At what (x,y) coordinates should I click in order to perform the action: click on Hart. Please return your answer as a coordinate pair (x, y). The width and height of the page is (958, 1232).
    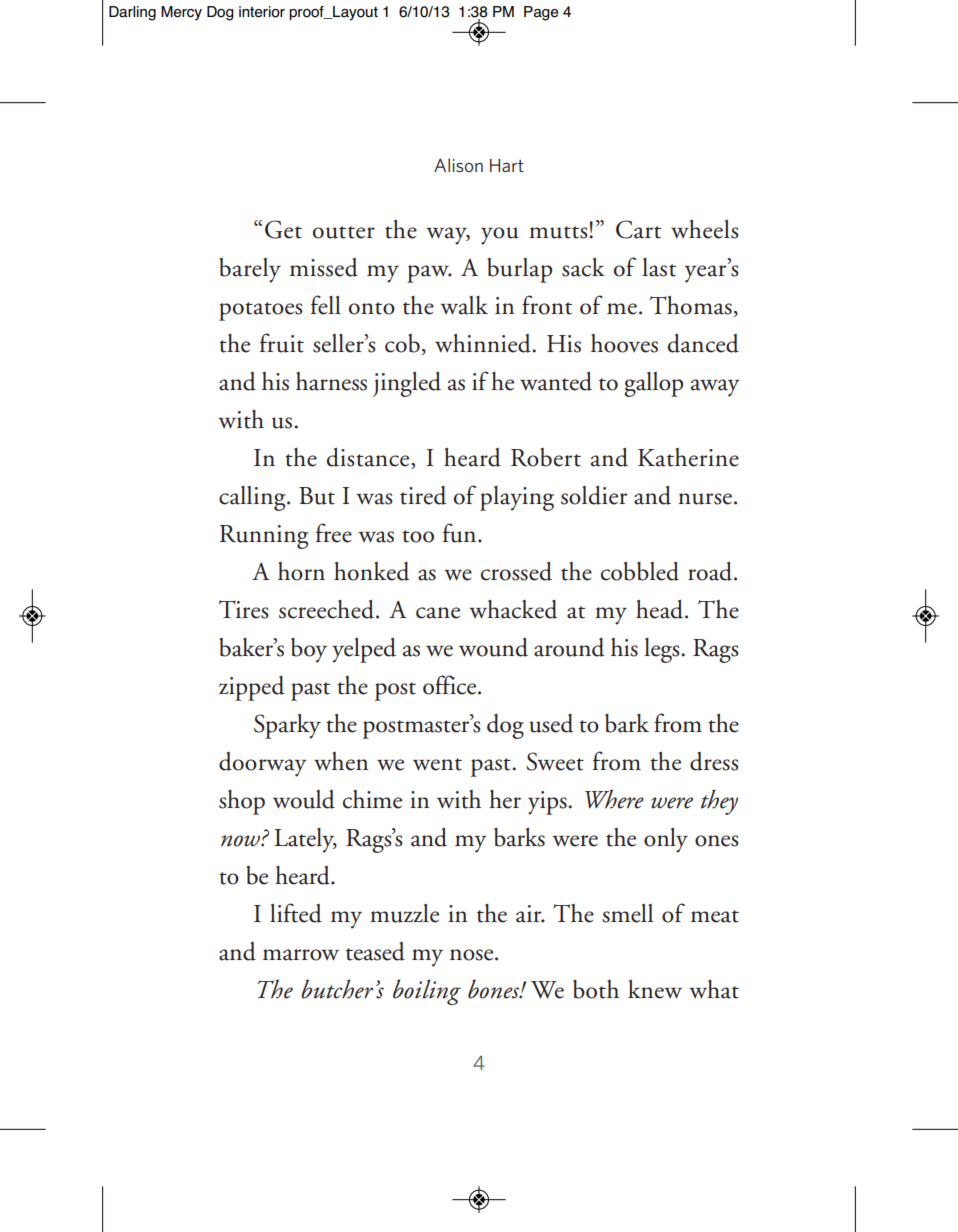
    Looking at the image, I should click on (506, 165).
